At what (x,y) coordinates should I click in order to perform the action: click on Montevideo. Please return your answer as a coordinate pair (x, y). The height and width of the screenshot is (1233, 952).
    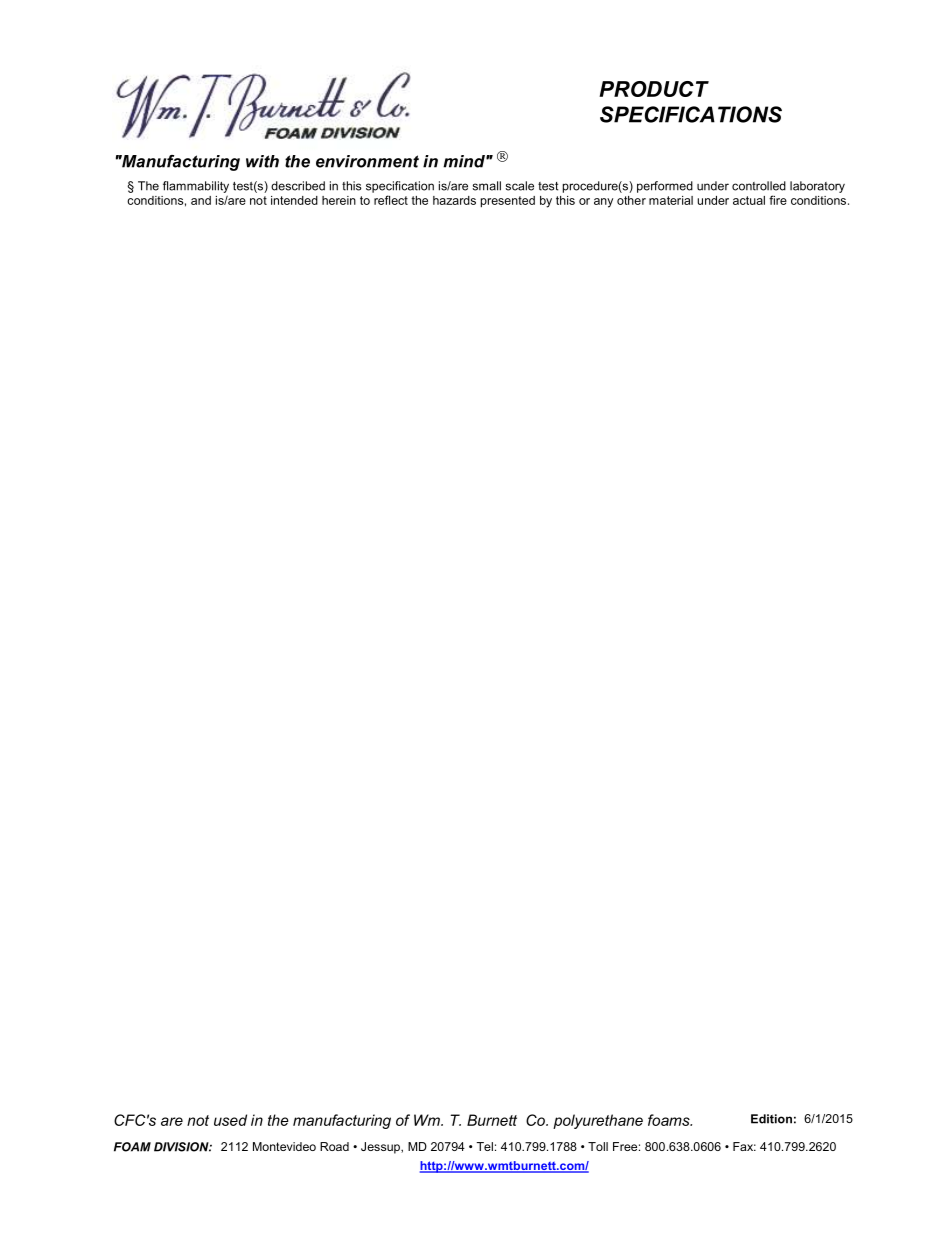
    Looking at the image, I should click on (284, 1146).
